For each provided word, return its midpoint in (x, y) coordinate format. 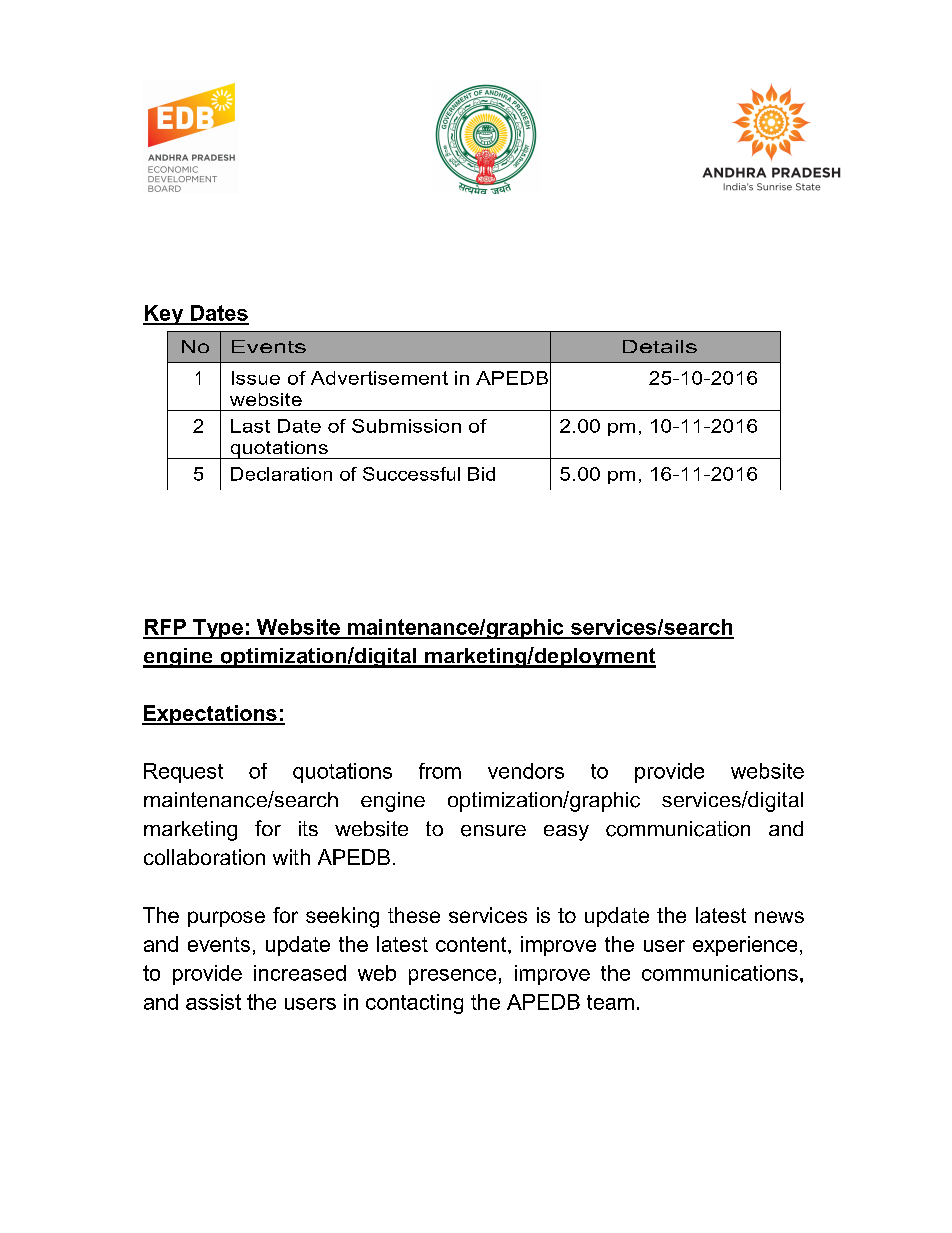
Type (218, 629)
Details (660, 346)
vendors (526, 771)
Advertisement (379, 378)
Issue (256, 378)
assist (213, 1002)
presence (452, 977)
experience (745, 946)
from (440, 771)
